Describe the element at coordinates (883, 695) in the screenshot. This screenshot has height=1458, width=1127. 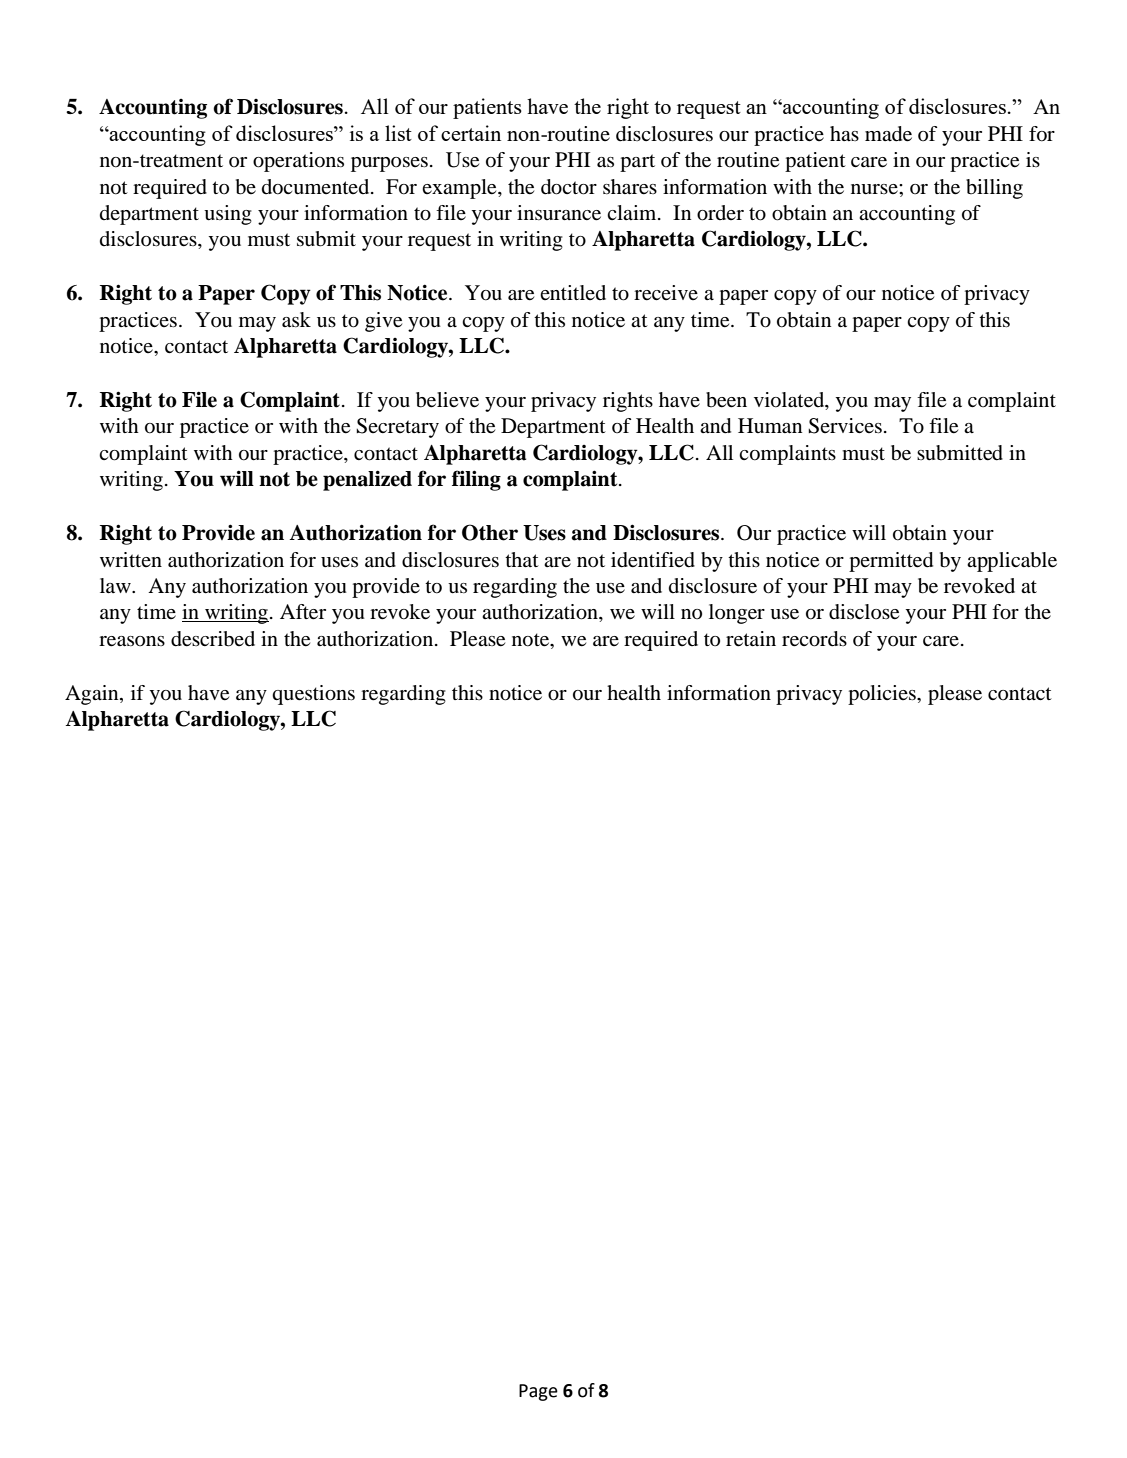
I see `policies` at that location.
